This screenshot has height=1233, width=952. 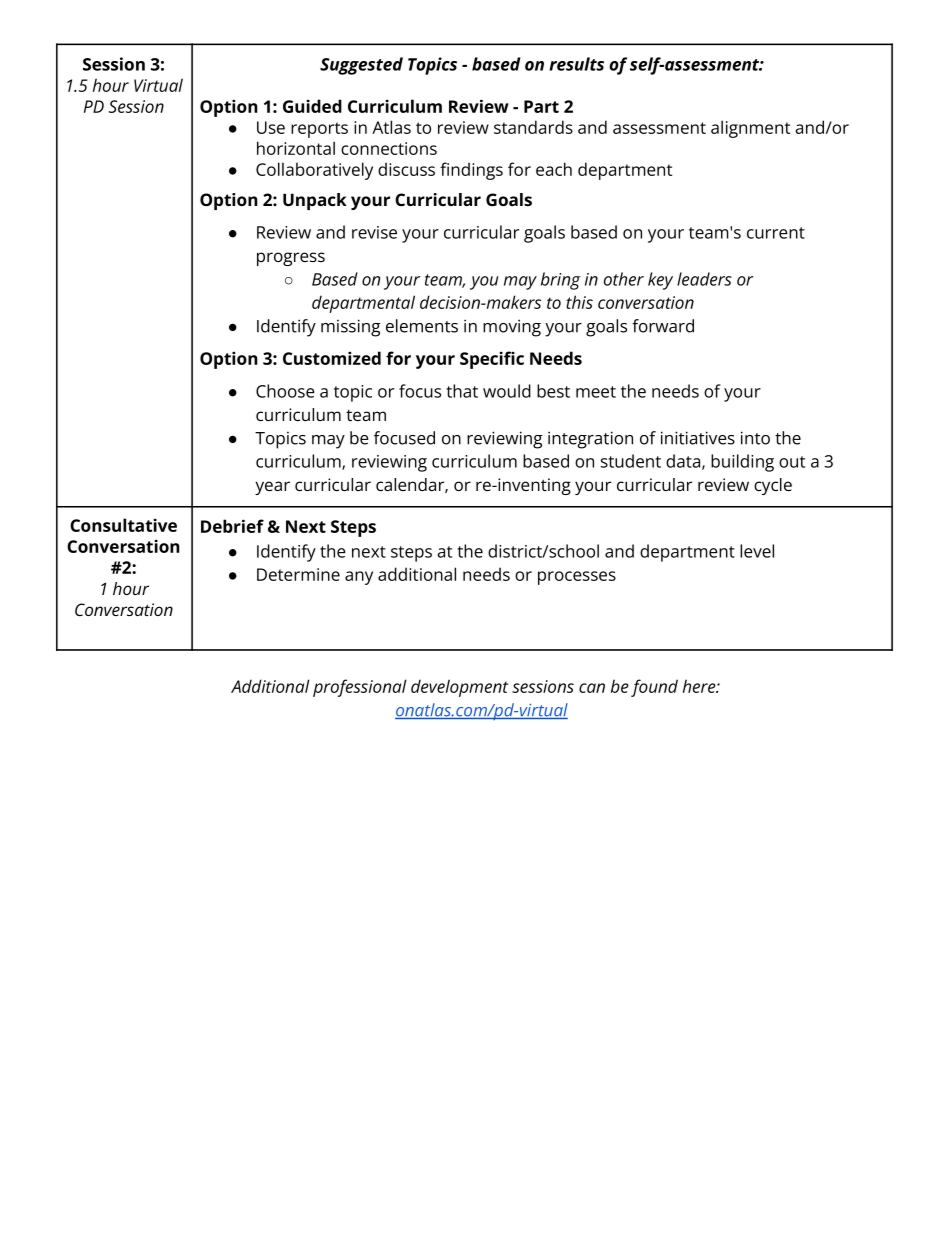 I want to click on Guided, so click(x=312, y=106).
